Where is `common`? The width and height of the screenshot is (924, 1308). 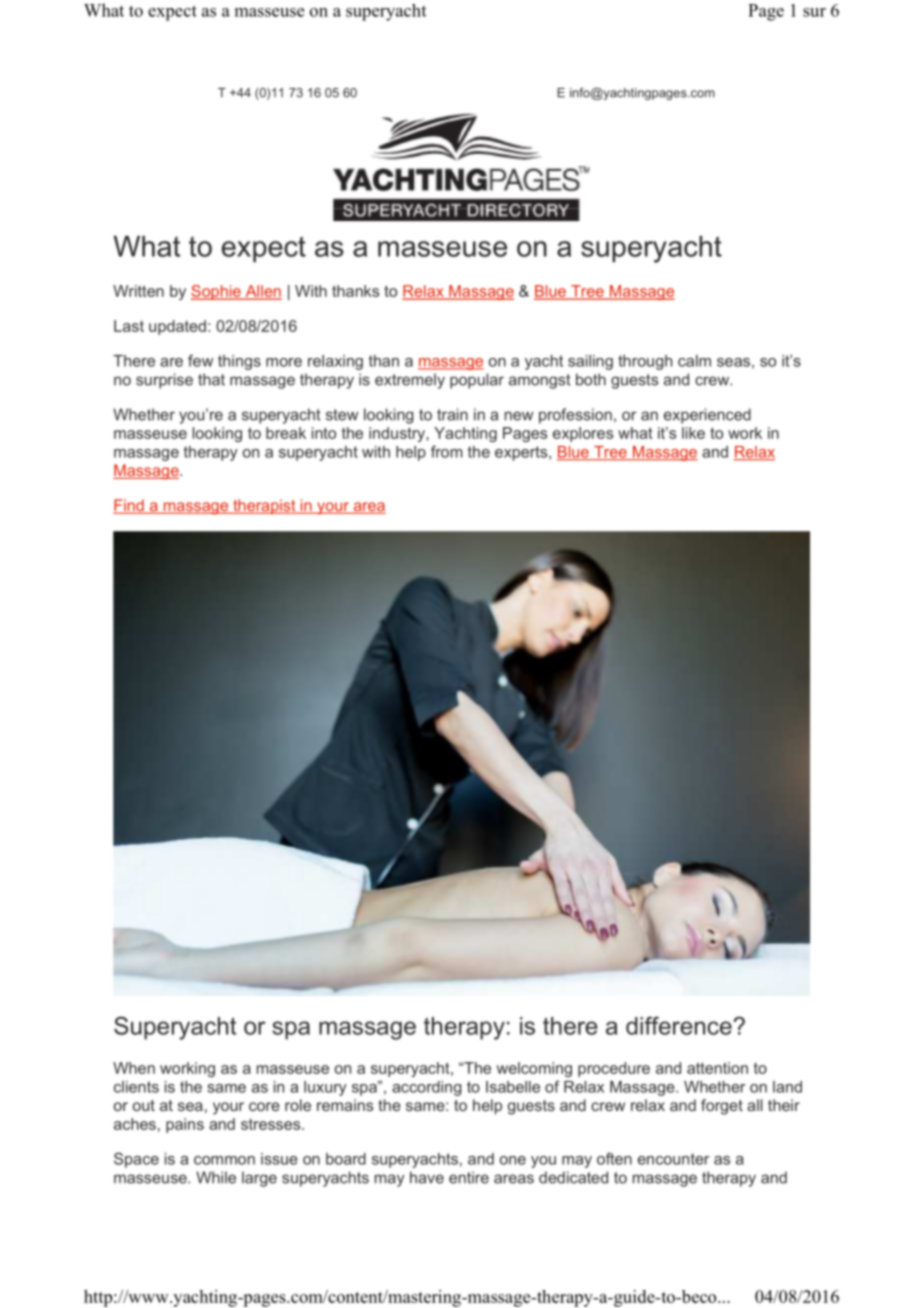
common is located at coordinates (224, 1160).
